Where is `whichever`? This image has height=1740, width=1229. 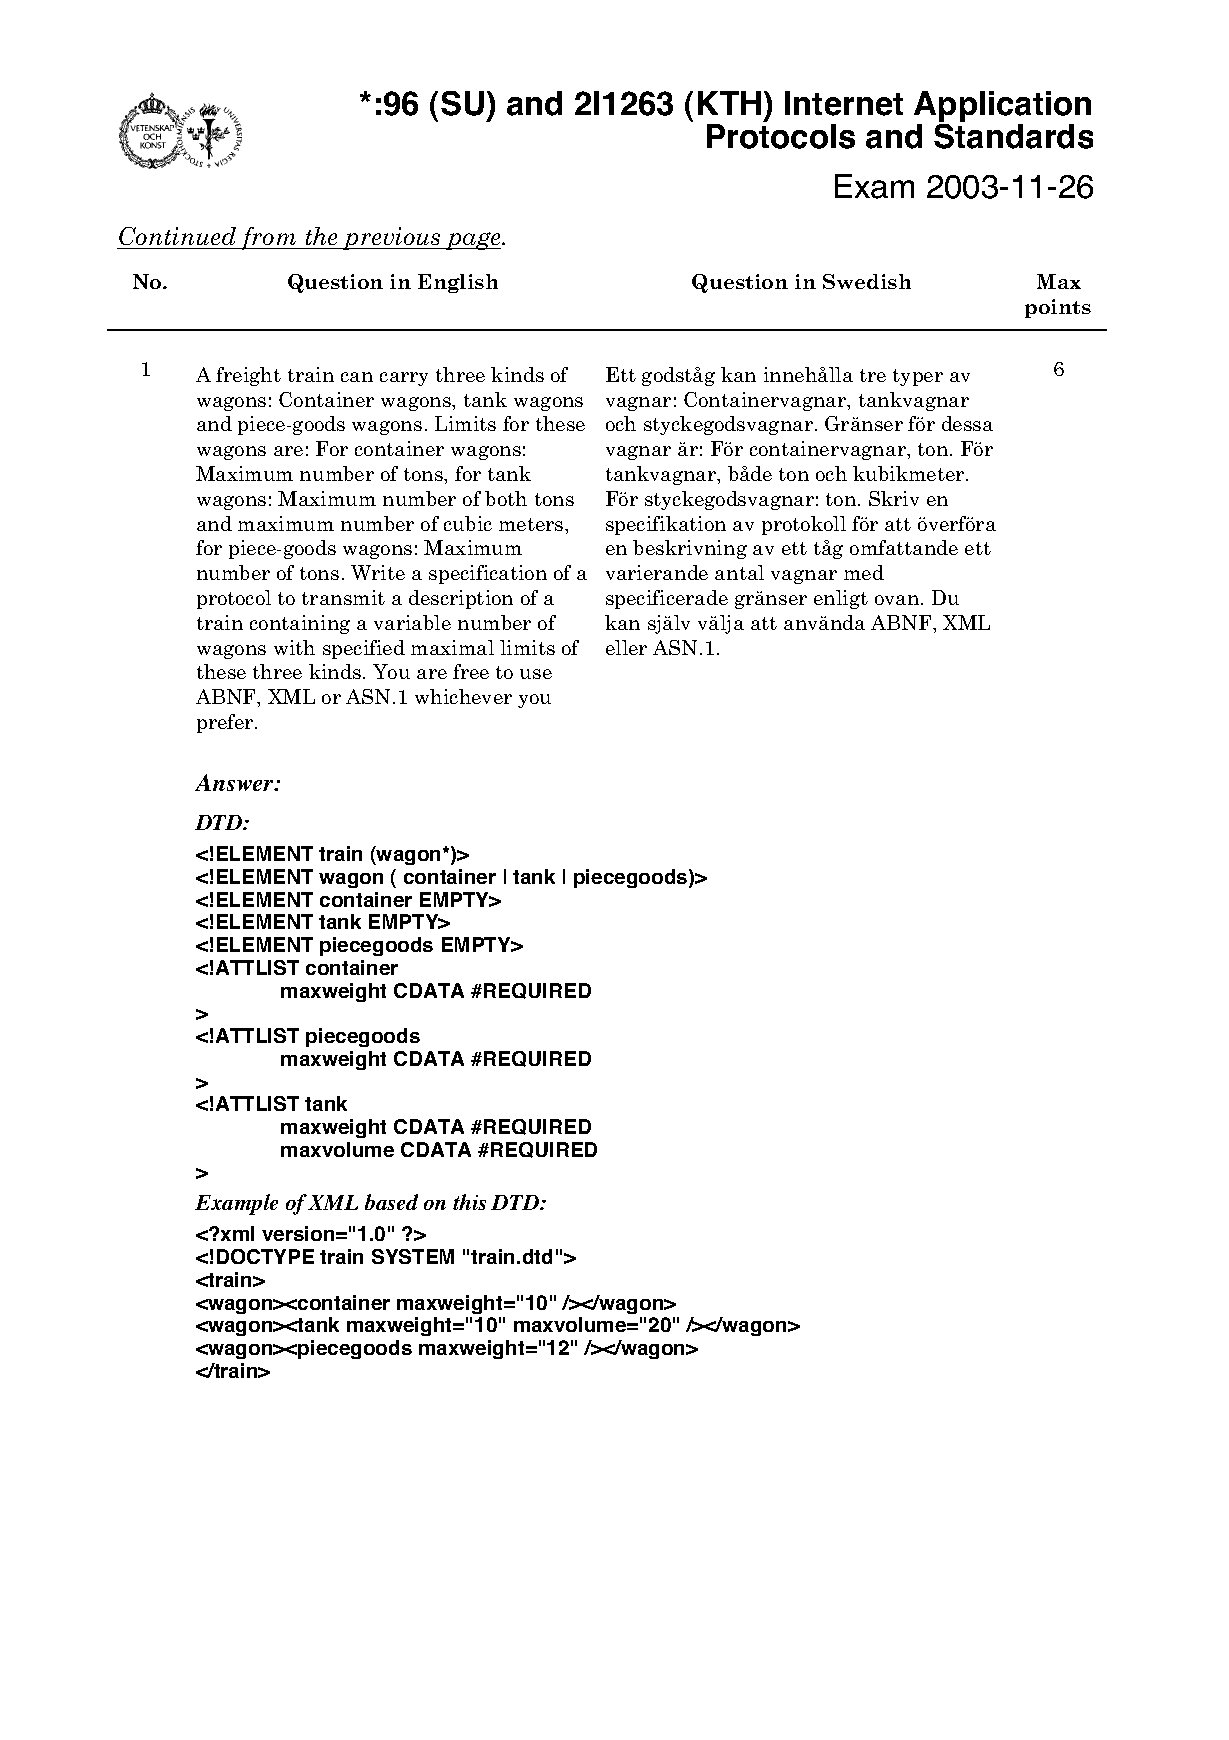 whichever is located at coordinates (463, 696).
